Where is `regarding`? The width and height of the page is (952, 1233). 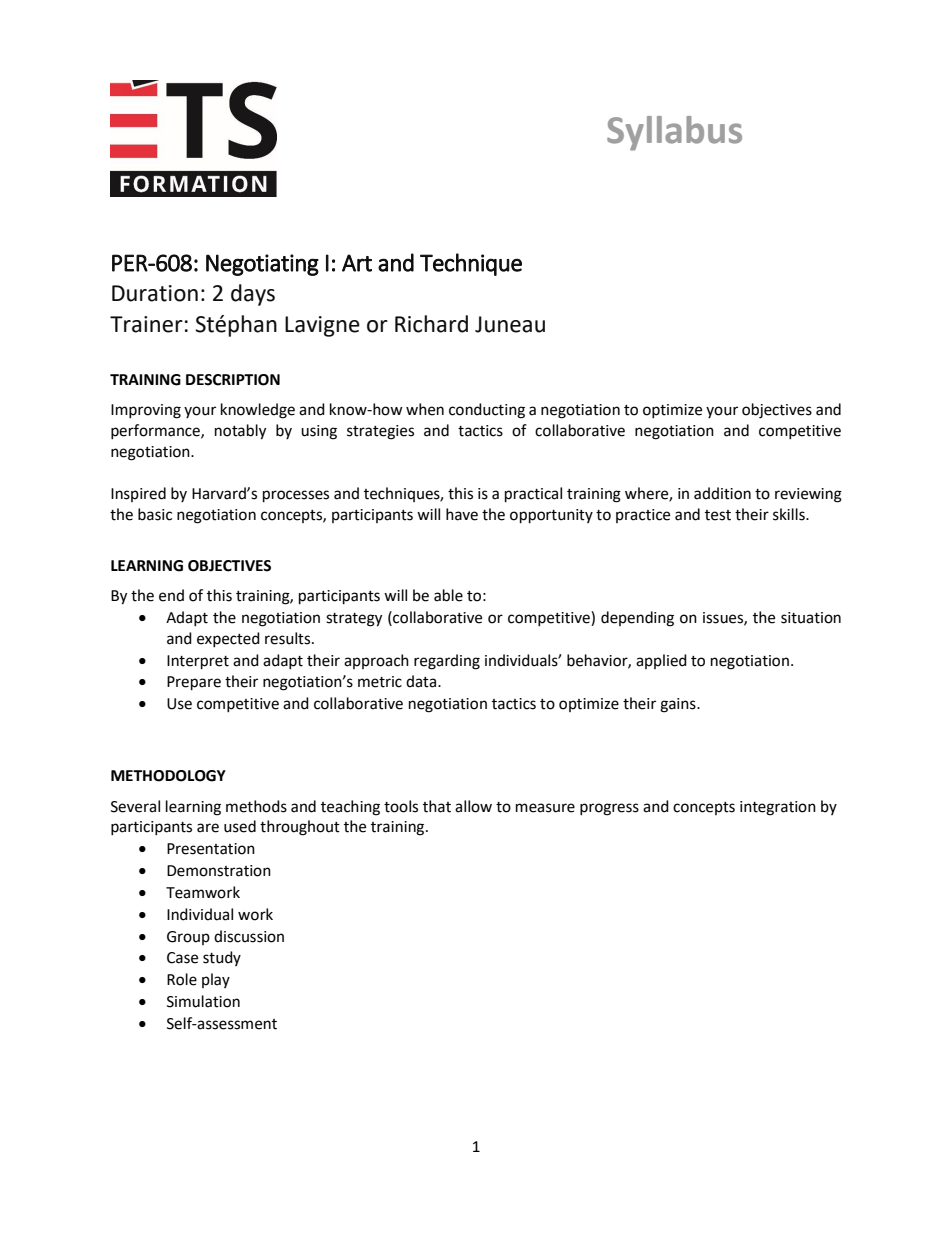 regarding is located at coordinates (447, 662).
